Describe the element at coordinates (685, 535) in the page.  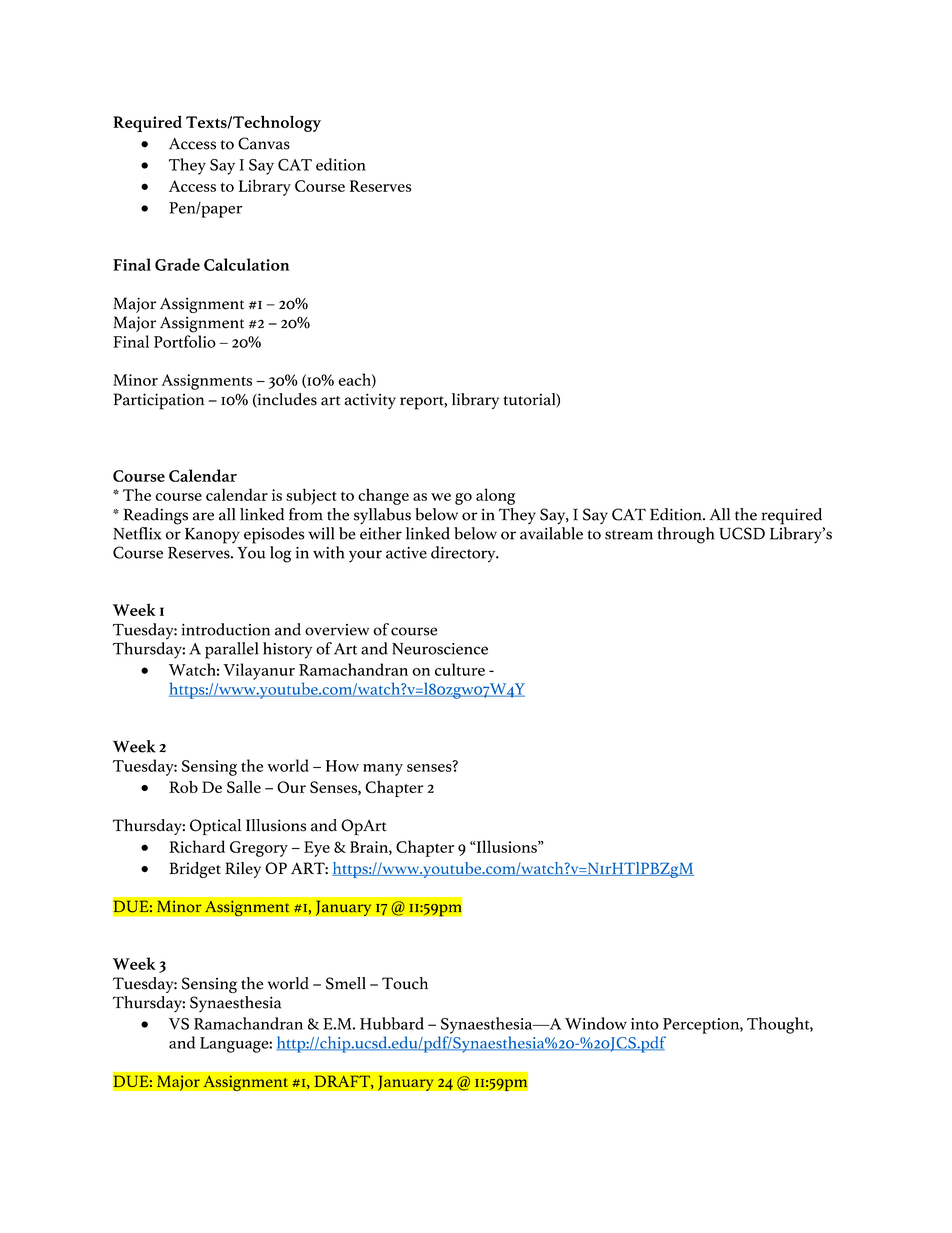
I see `through` at that location.
